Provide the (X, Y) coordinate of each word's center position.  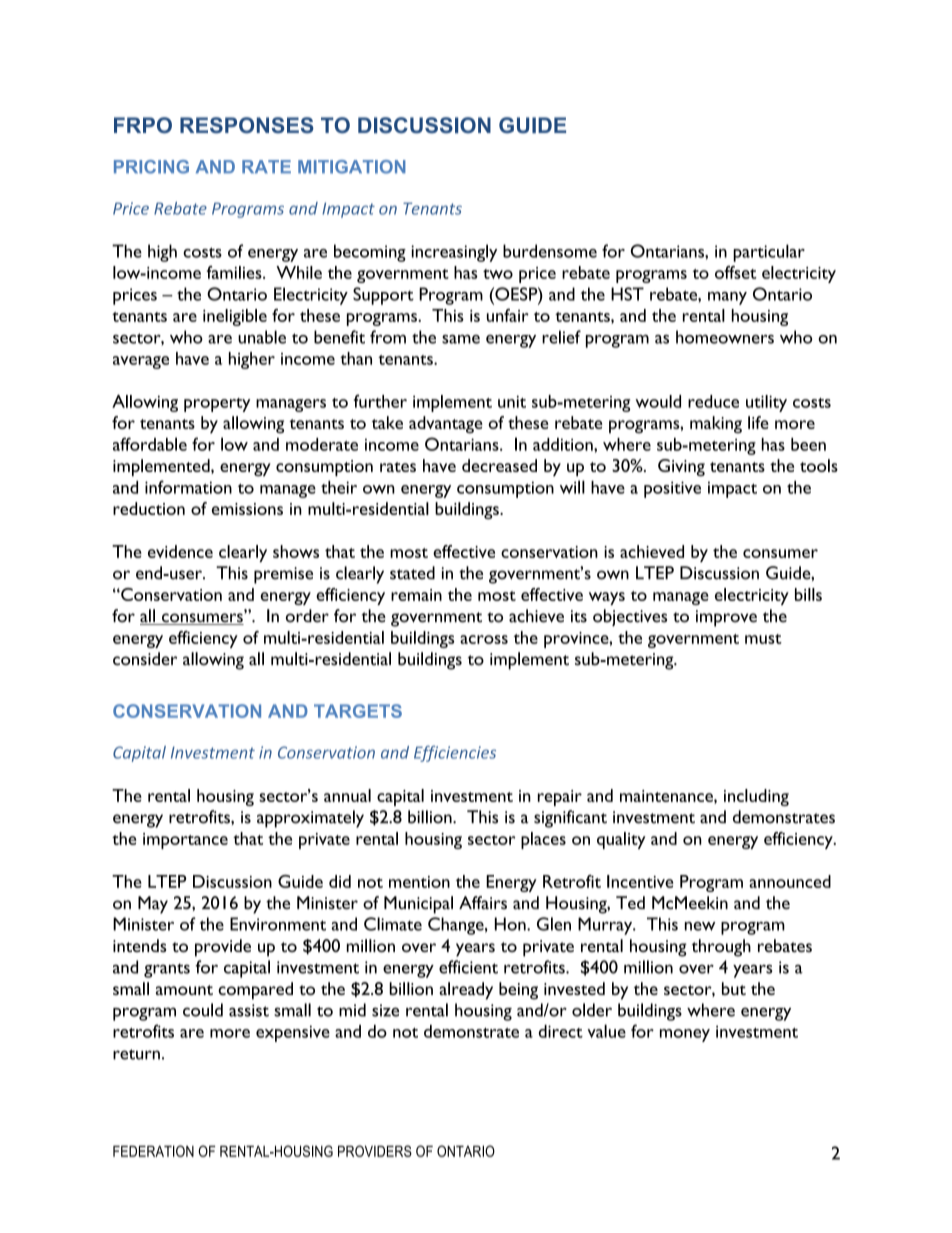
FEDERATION (153, 1151)
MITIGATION (352, 167)
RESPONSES (247, 125)
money (685, 1035)
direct (561, 1031)
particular (769, 253)
